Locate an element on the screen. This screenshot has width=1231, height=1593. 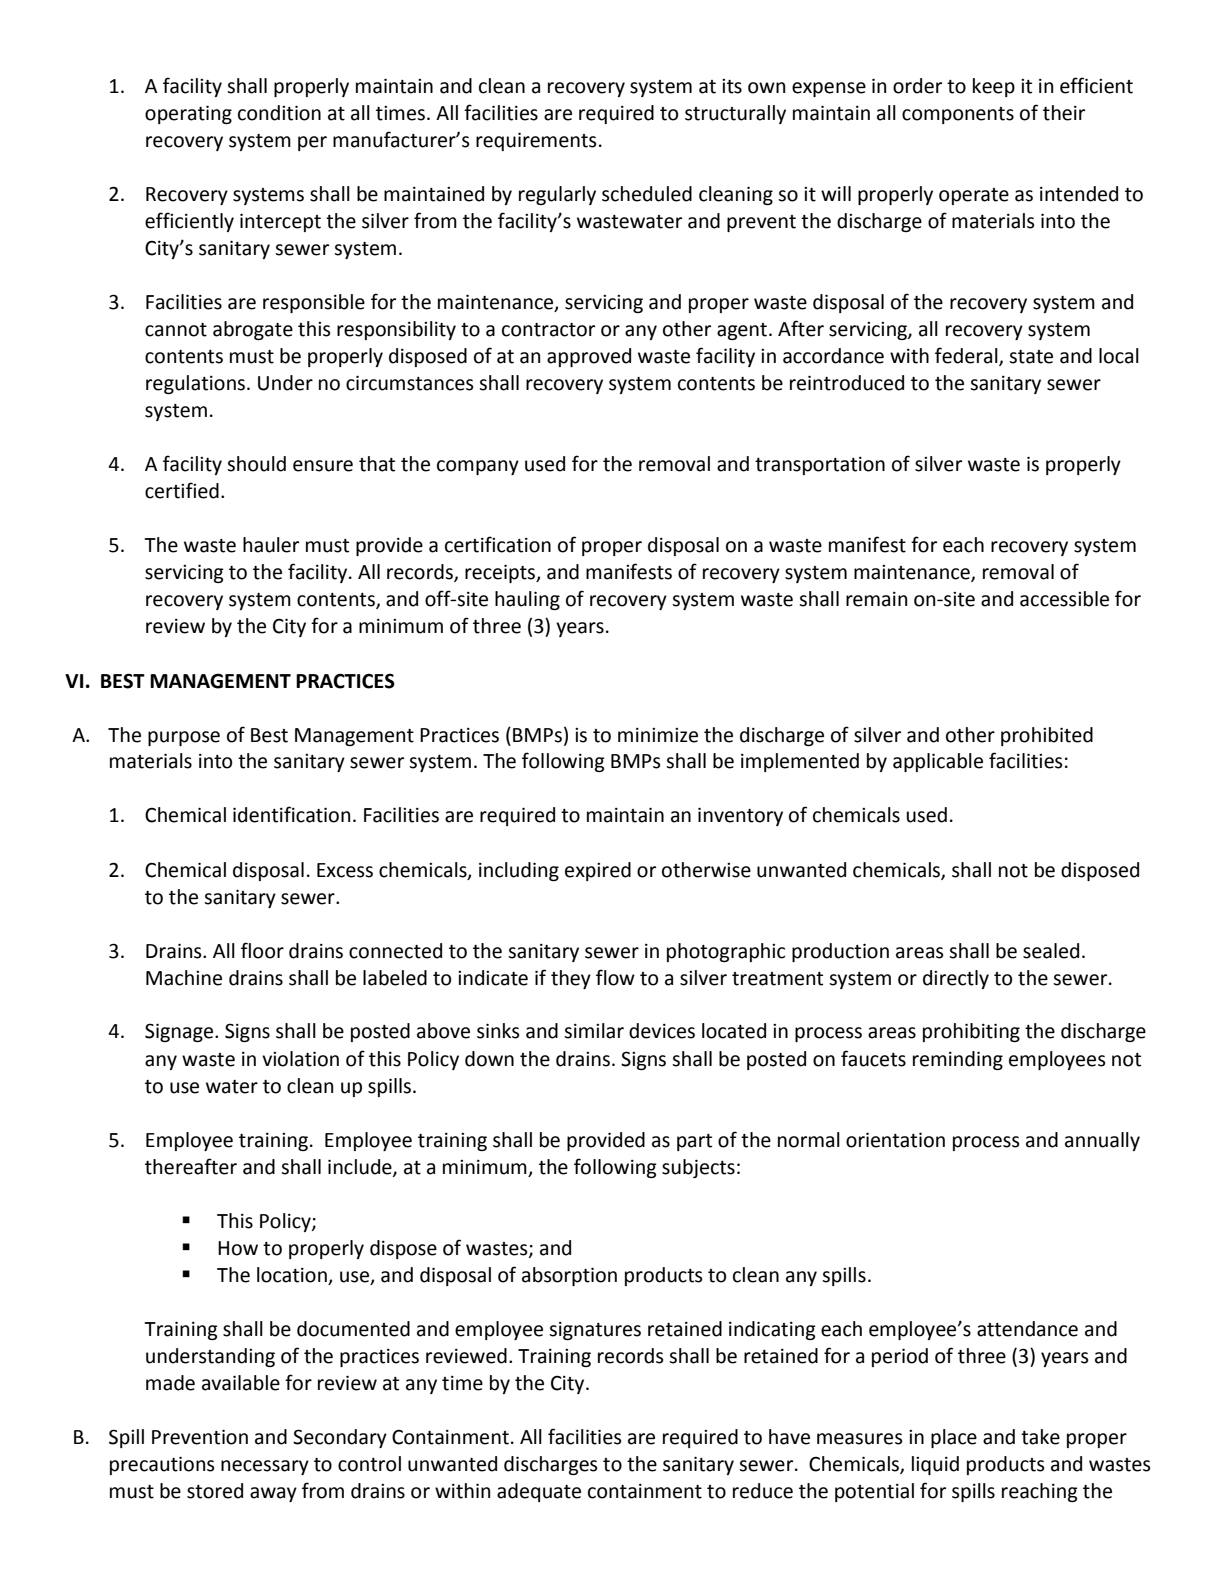
necessary is located at coordinates (265, 1467).
